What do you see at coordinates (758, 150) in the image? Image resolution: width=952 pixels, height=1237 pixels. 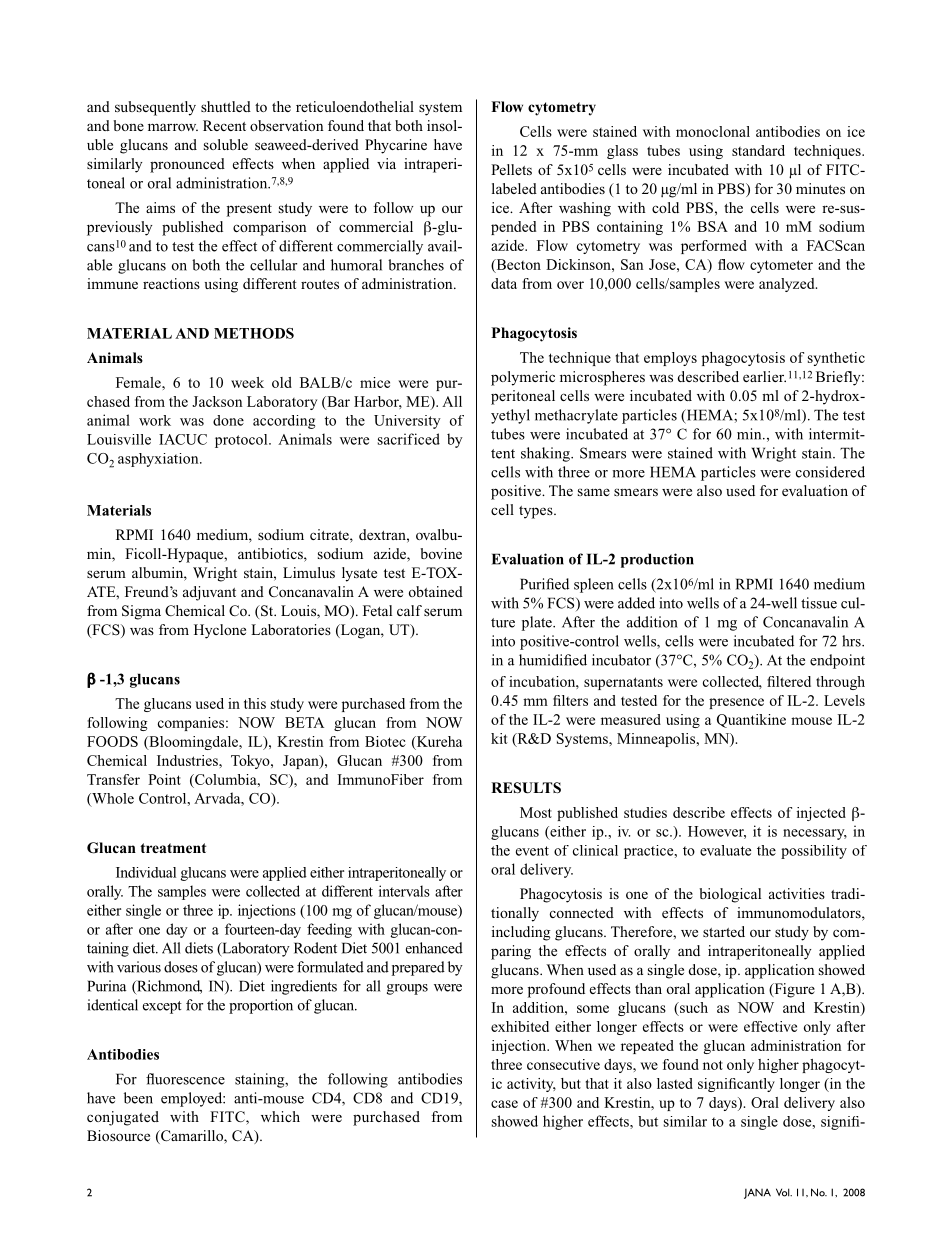 I see `standard` at bounding box center [758, 150].
